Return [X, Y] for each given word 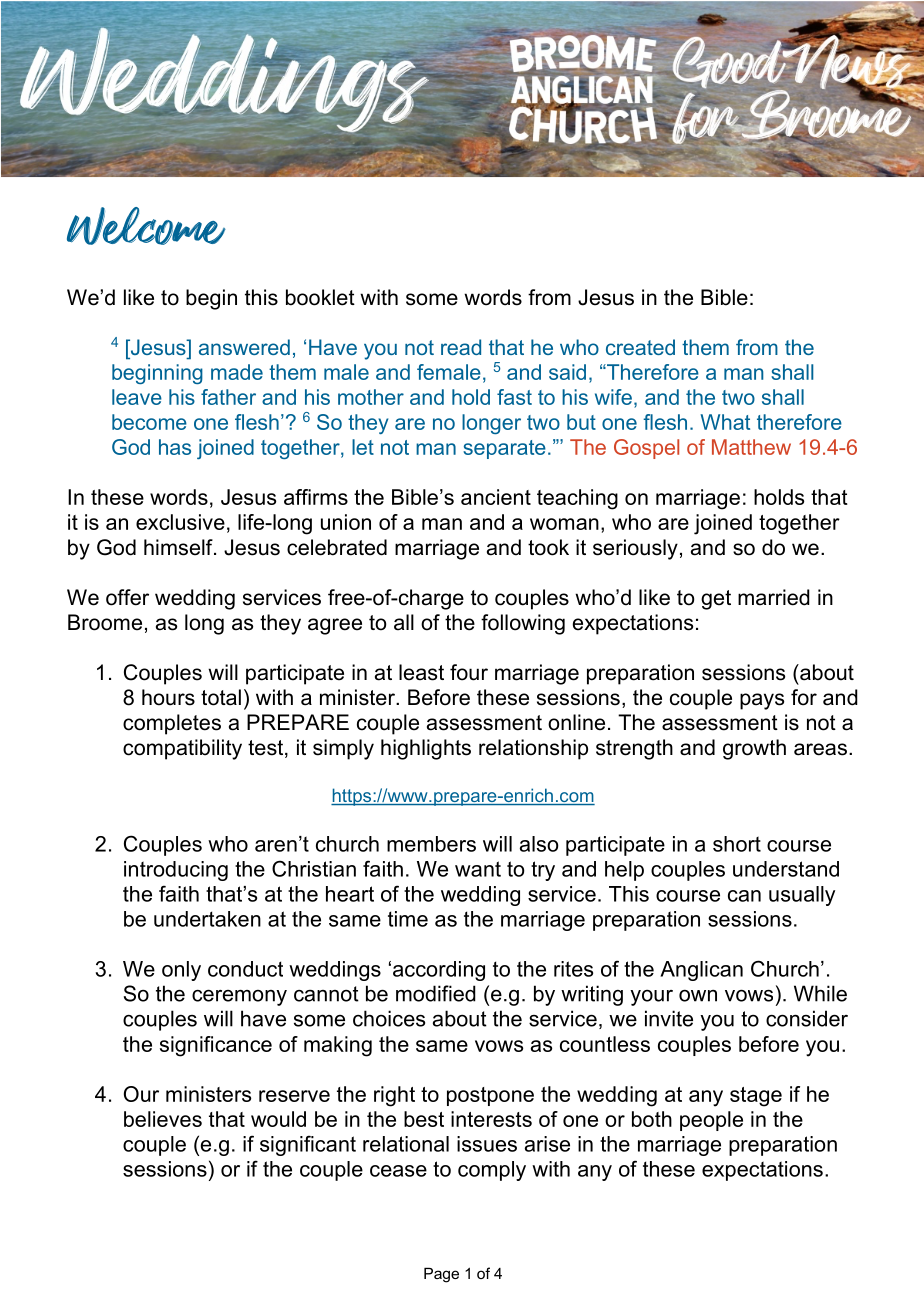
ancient [496, 497]
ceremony [239, 997]
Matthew [751, 447]
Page [441, 1275]
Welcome [146, 226]
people [711, 1121]
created [640, 347]
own [698, 995]
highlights [426, 749]
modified [436, 993]
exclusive [180, 522]
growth [754, 749]
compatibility [182, 749]
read [461, 347]
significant [308, 1145]
